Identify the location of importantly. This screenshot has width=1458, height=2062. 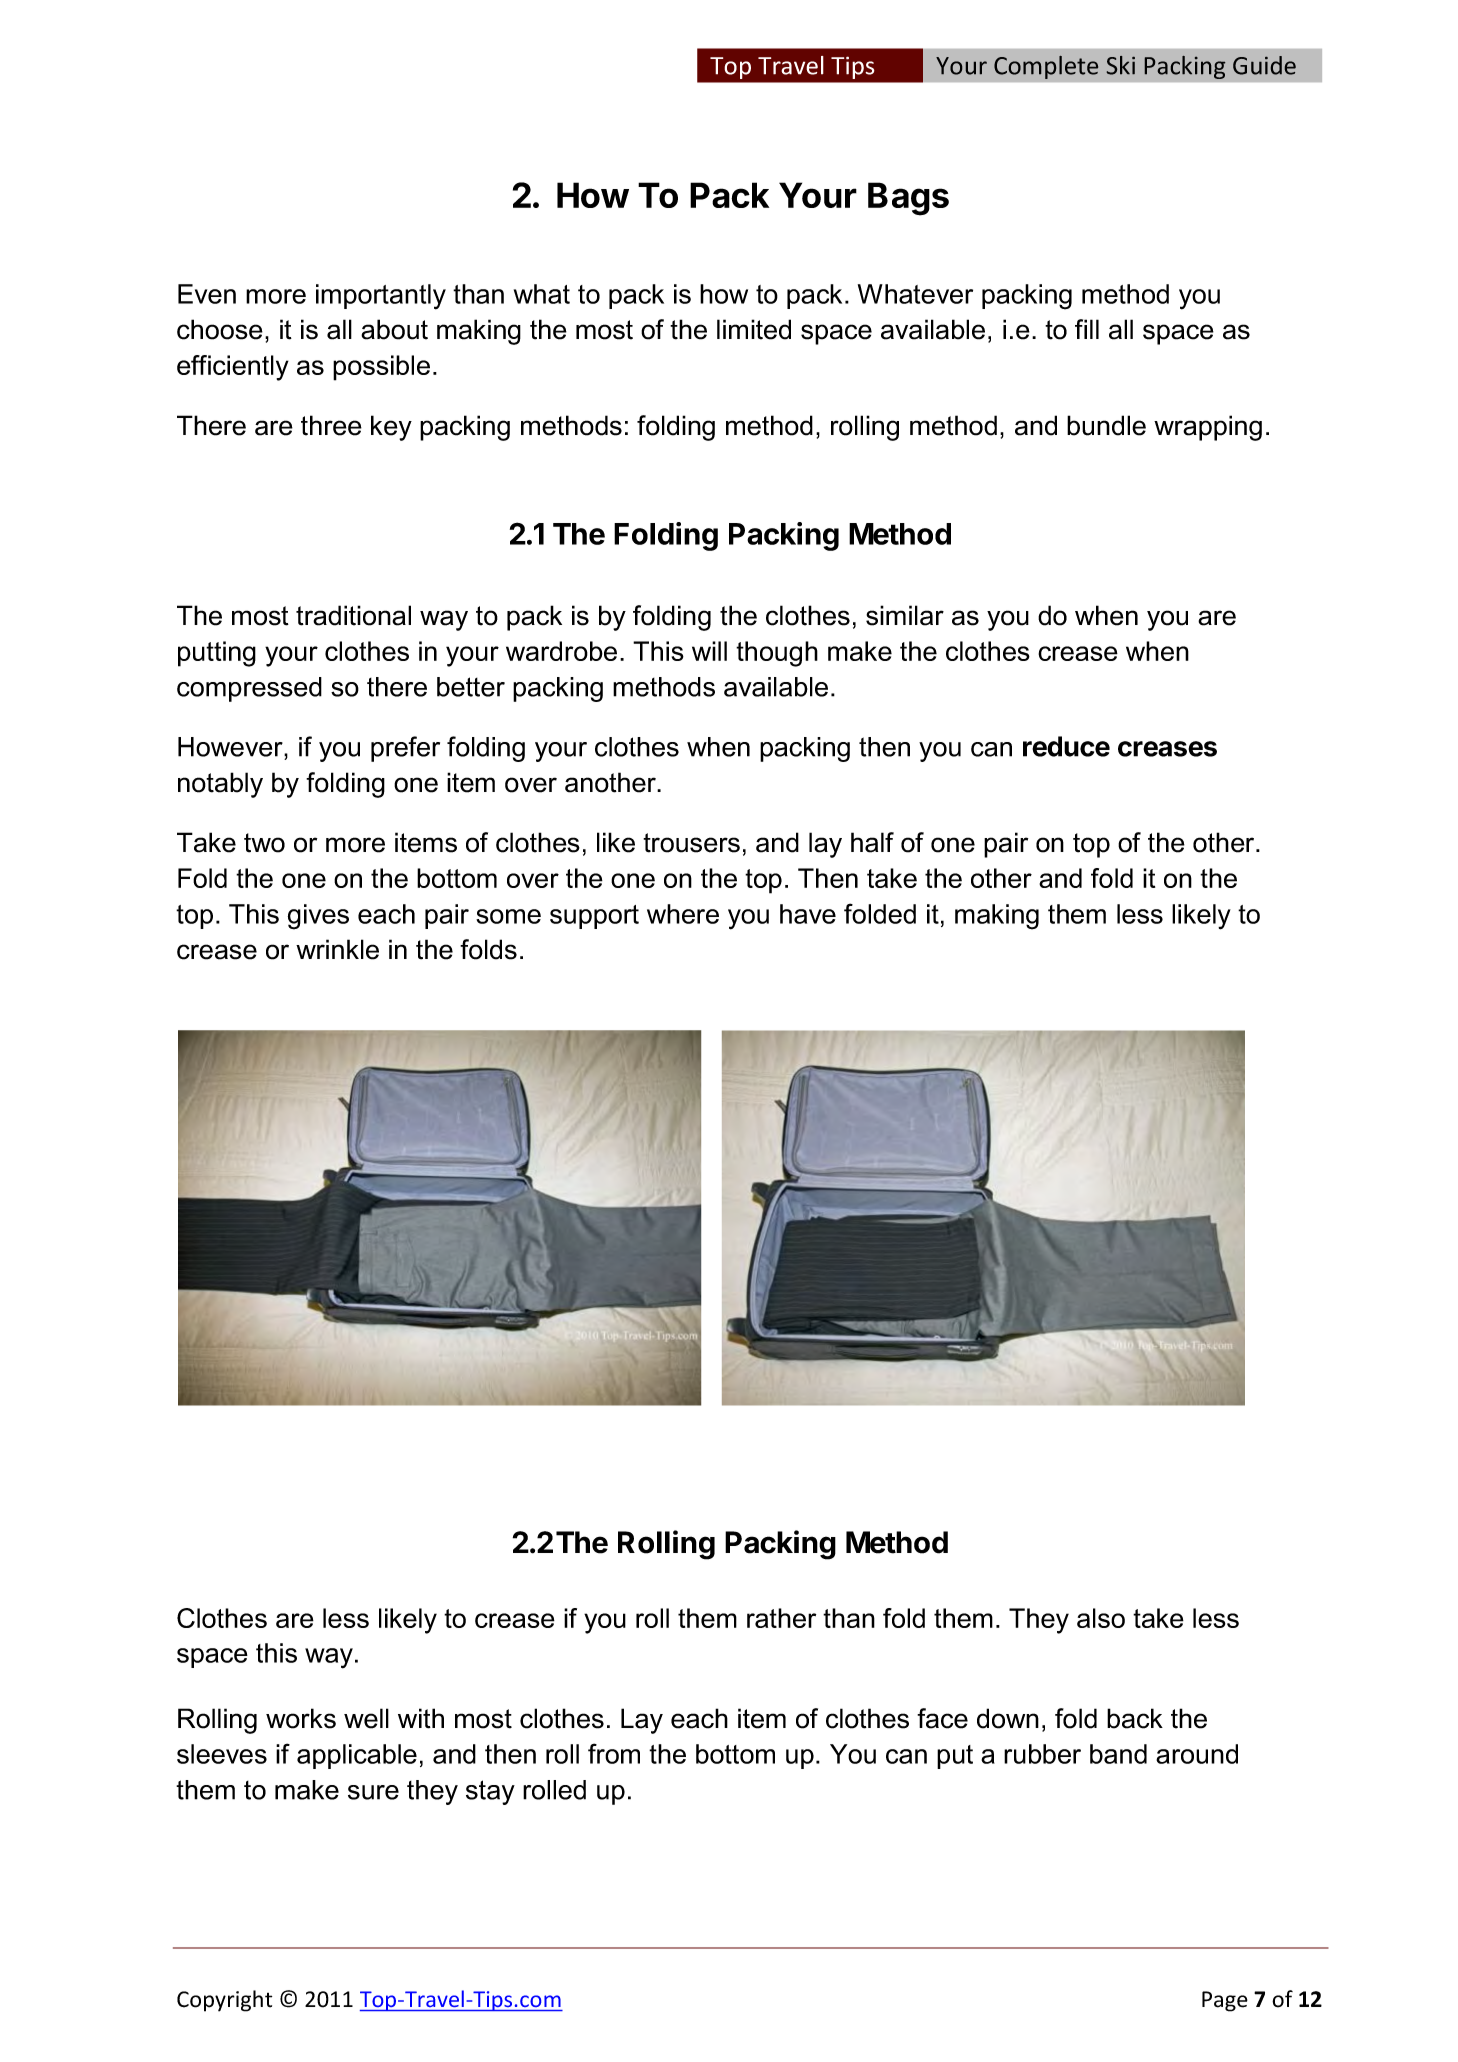
(381, 297).
